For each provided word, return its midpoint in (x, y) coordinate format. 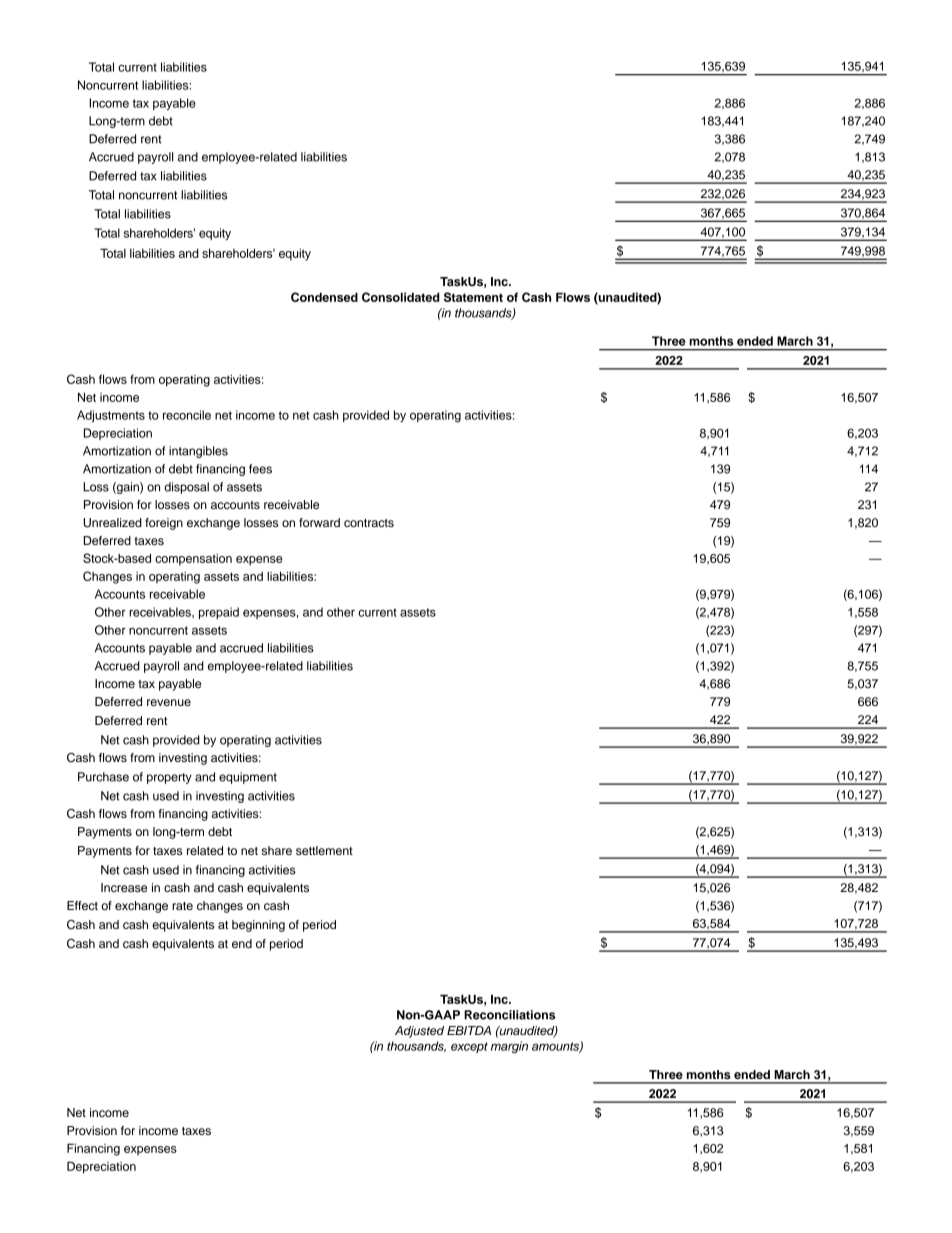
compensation (193, 560)
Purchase (103, 777)
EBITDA (469, 1030)
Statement (473, 297)
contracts (369, 523)
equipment (248, 778)
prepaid (219, 613)
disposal (186, 488)
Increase (124, 887)
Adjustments (111, 416)
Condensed (324, 297)
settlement (324, 850)
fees (260, 469)
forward (319, 522)
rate (182, 906)
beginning (258, 926)
